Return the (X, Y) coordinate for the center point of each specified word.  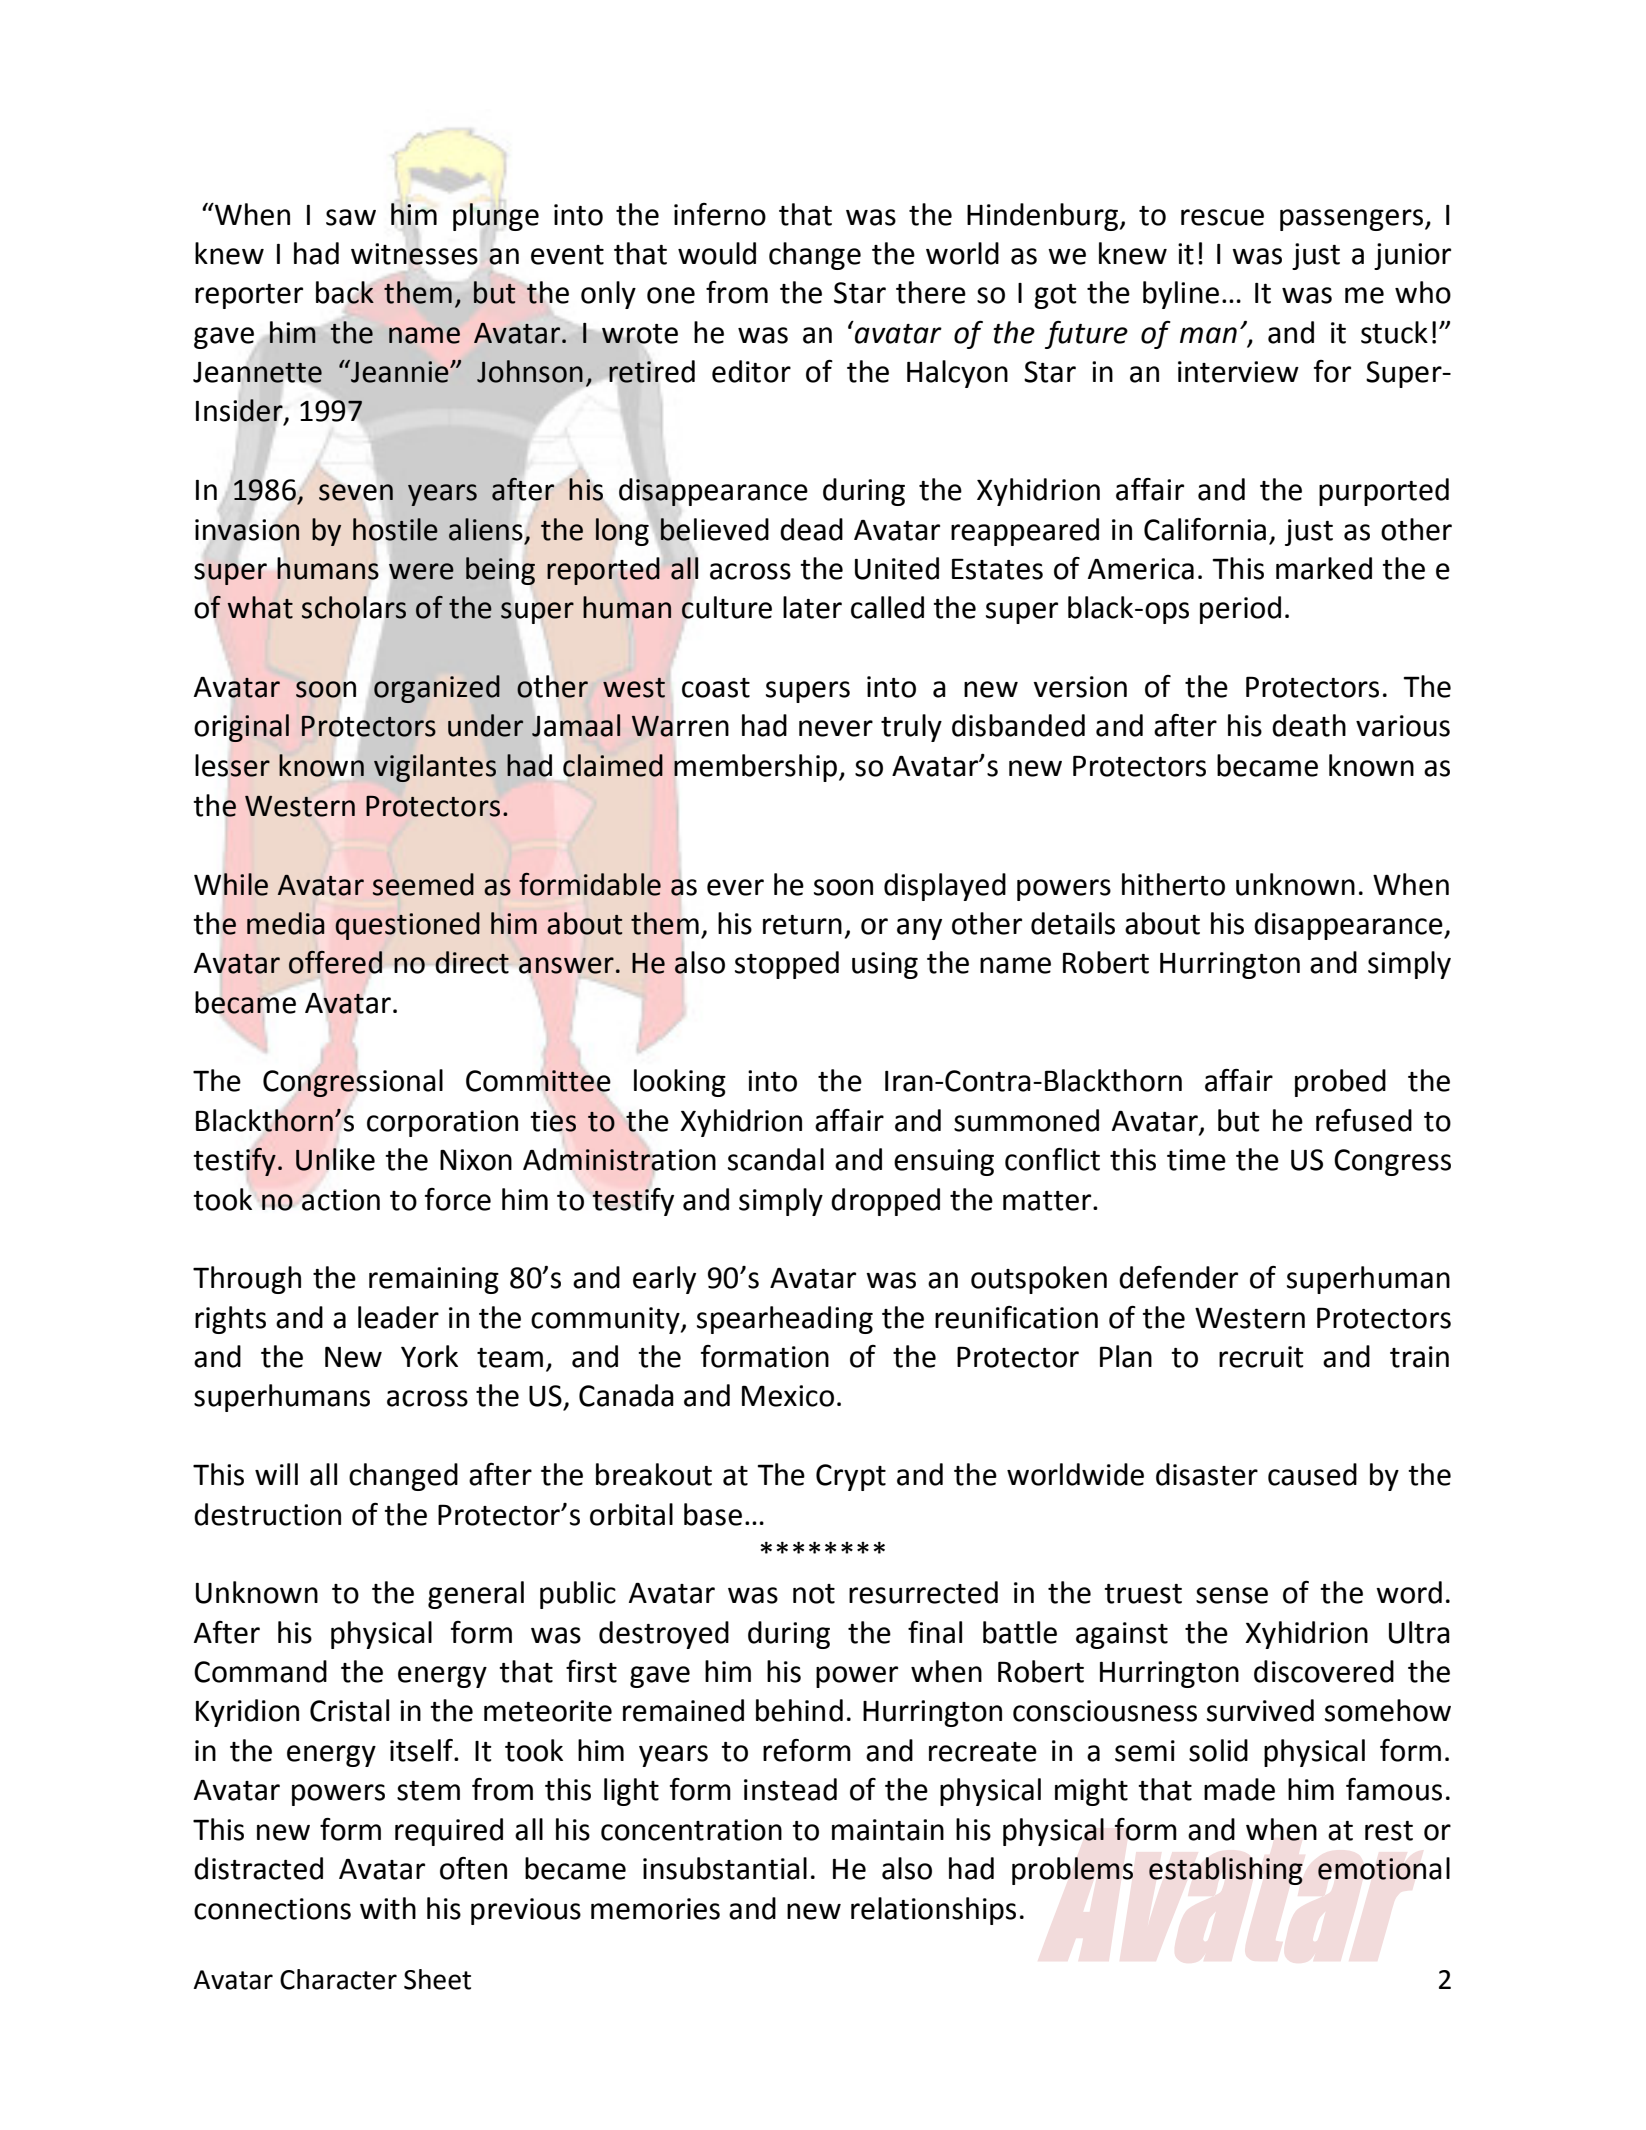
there (931, 292)
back (345, 292)
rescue (1222, 217)
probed (1340, 1083)
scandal (776, 1159)
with (388, 1908)
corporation (442, 1123)
